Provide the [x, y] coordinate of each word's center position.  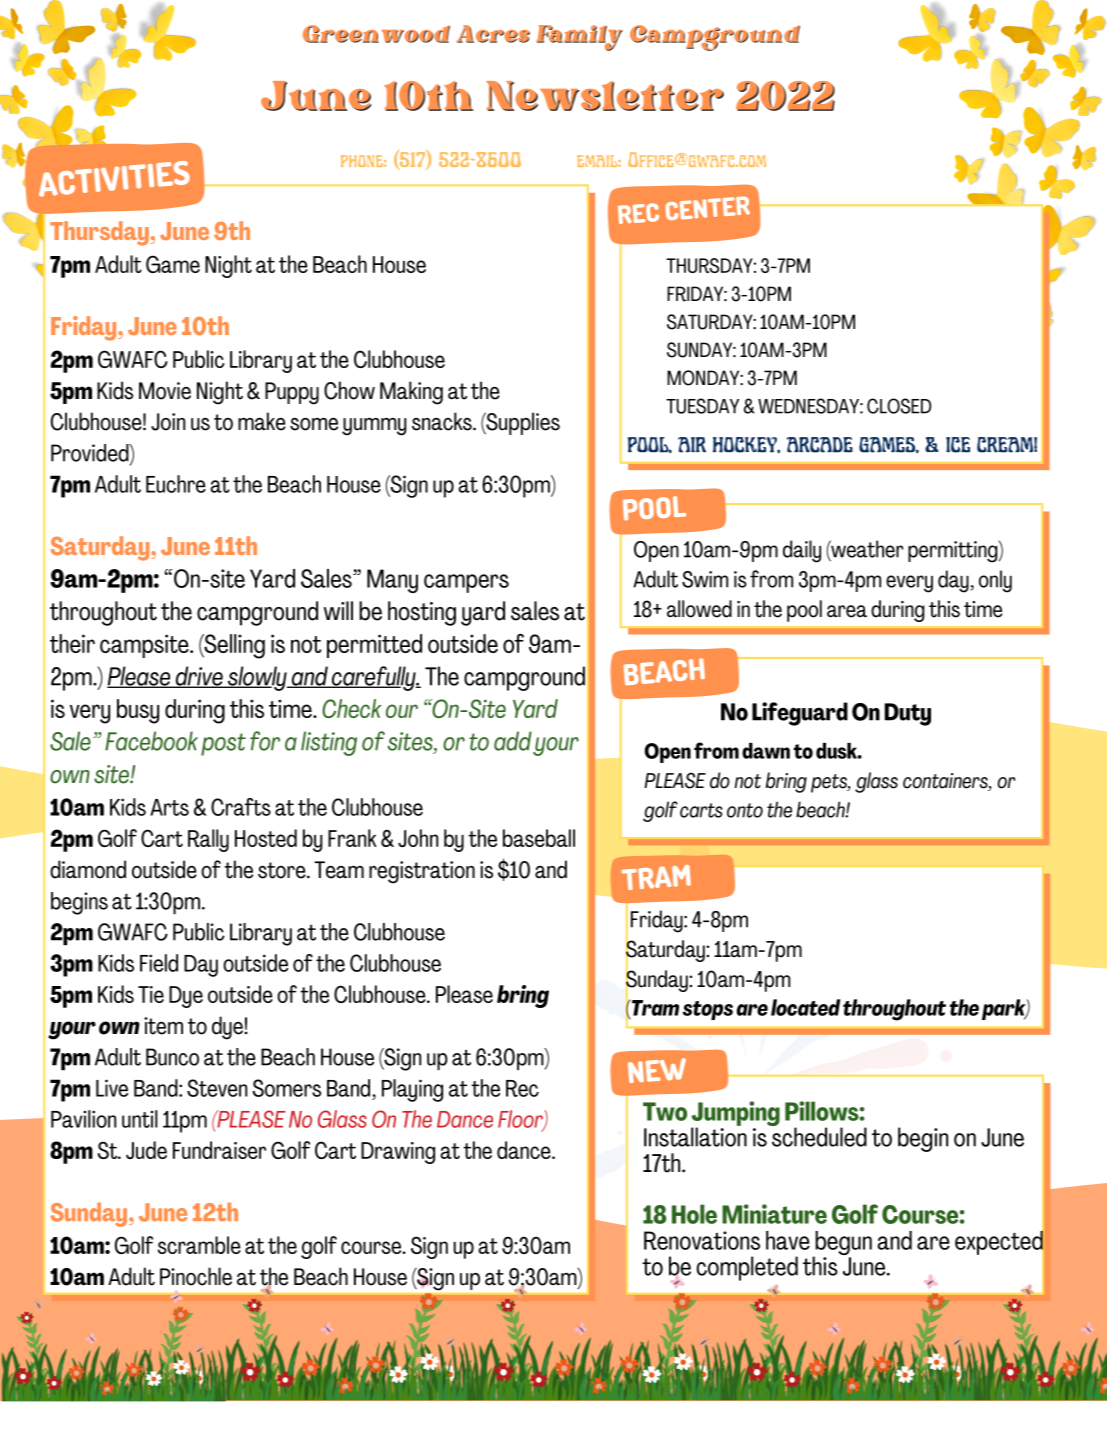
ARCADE [820, 445]
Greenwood [376, 34]
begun [842, 1244]
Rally [208, 840]
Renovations [702, 1240]
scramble [199, 1245]
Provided [91, 454]
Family [579, 38]
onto [745, 810]
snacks [443, 421]
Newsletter [605, 96]
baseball [539, 838]
